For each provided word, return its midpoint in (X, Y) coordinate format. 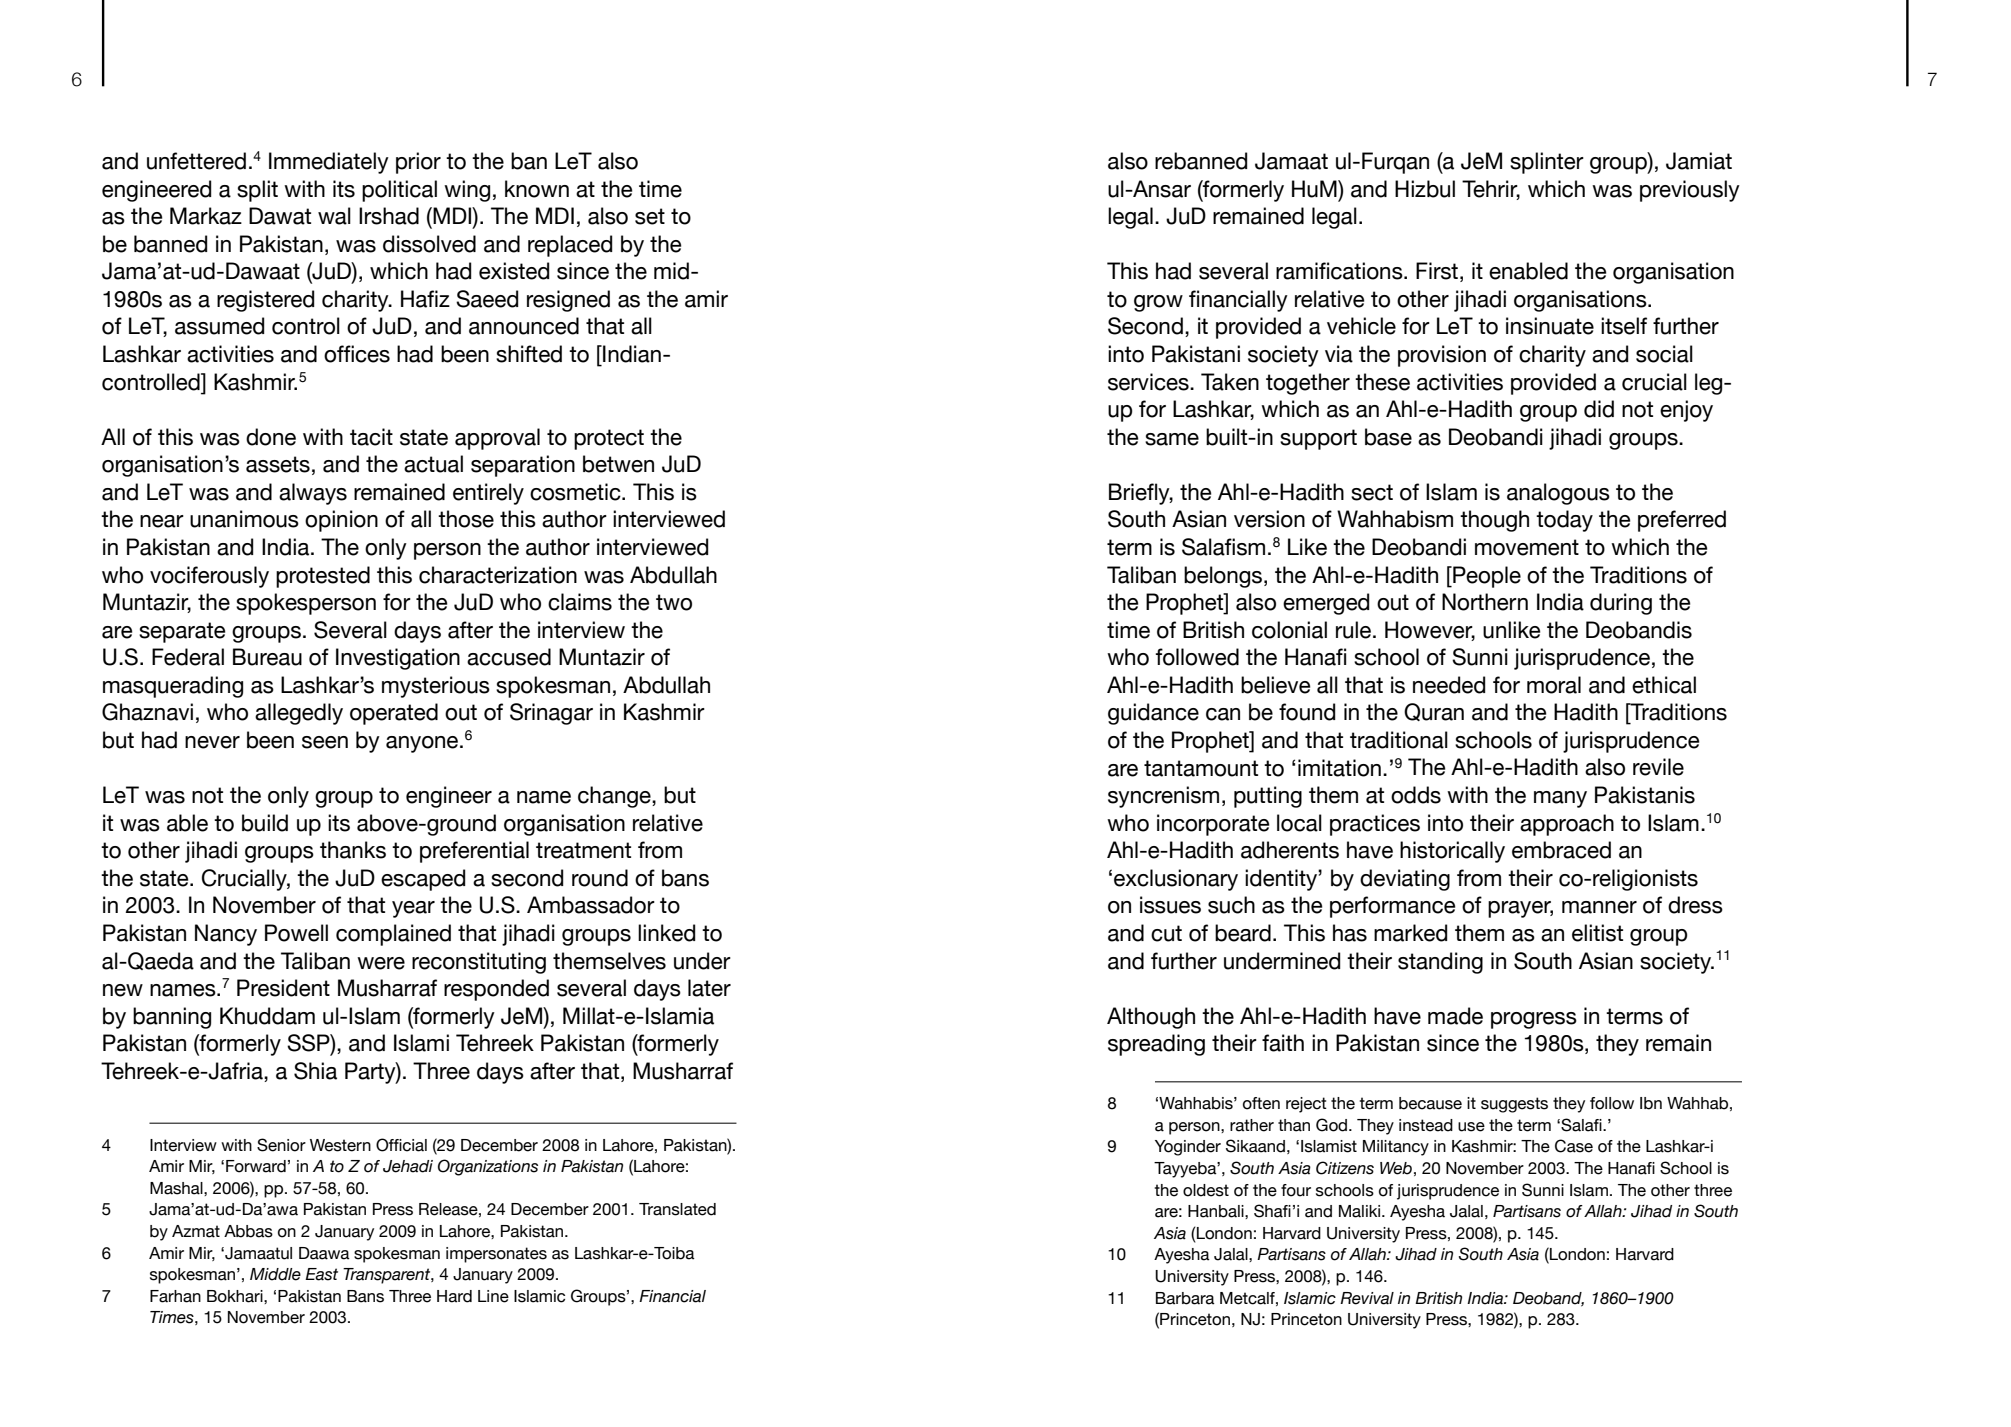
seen (325, 742)
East (321, 1274)
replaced (570, 246)
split (257, 191)
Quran (1434, 712)
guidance (1153, 714)
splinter (1547, 163)
